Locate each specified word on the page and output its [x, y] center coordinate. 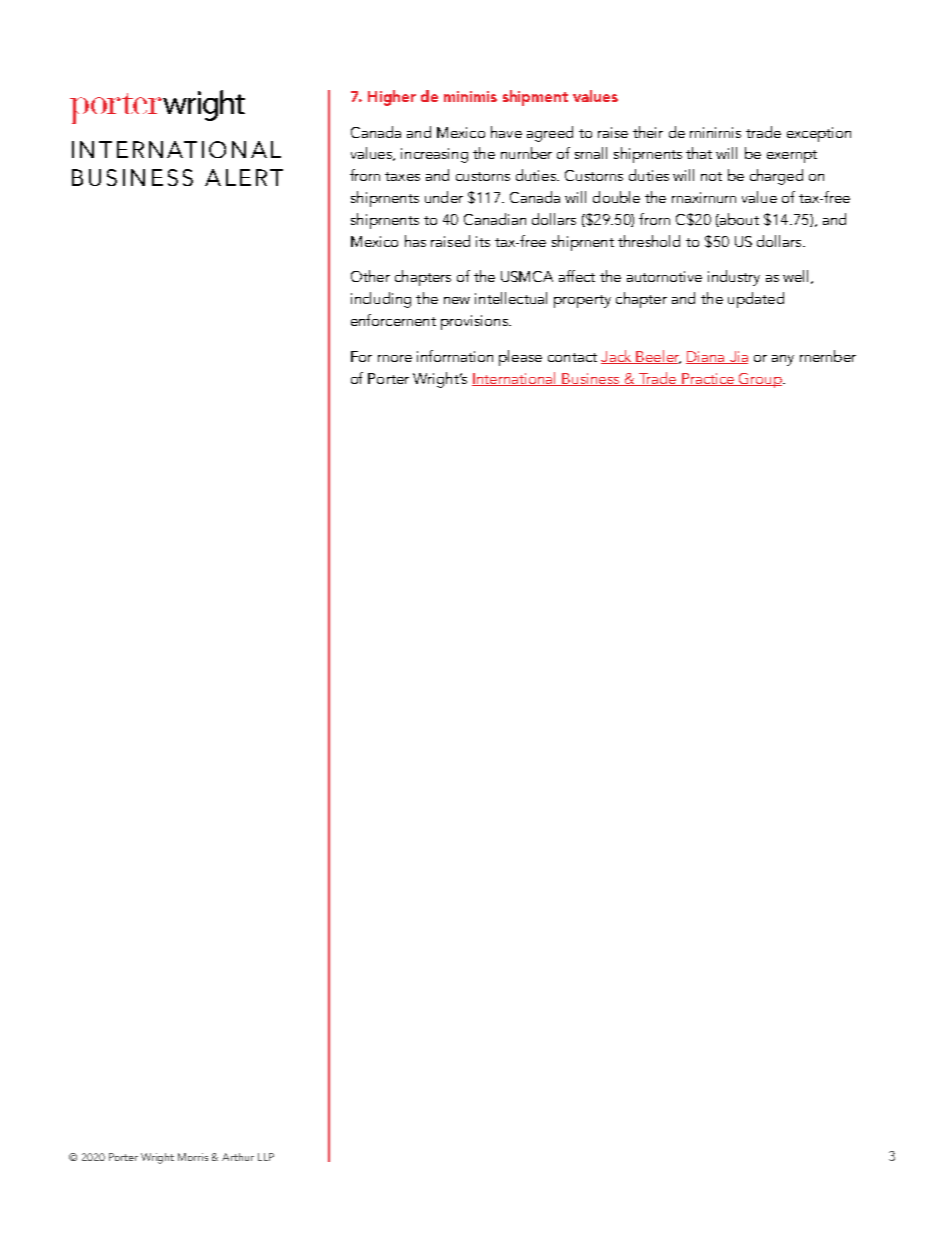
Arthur [238, 1157]
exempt [792, 156]
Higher [392, 98]
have [506, 132]
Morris [193, 1157]
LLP [266, 1157]
